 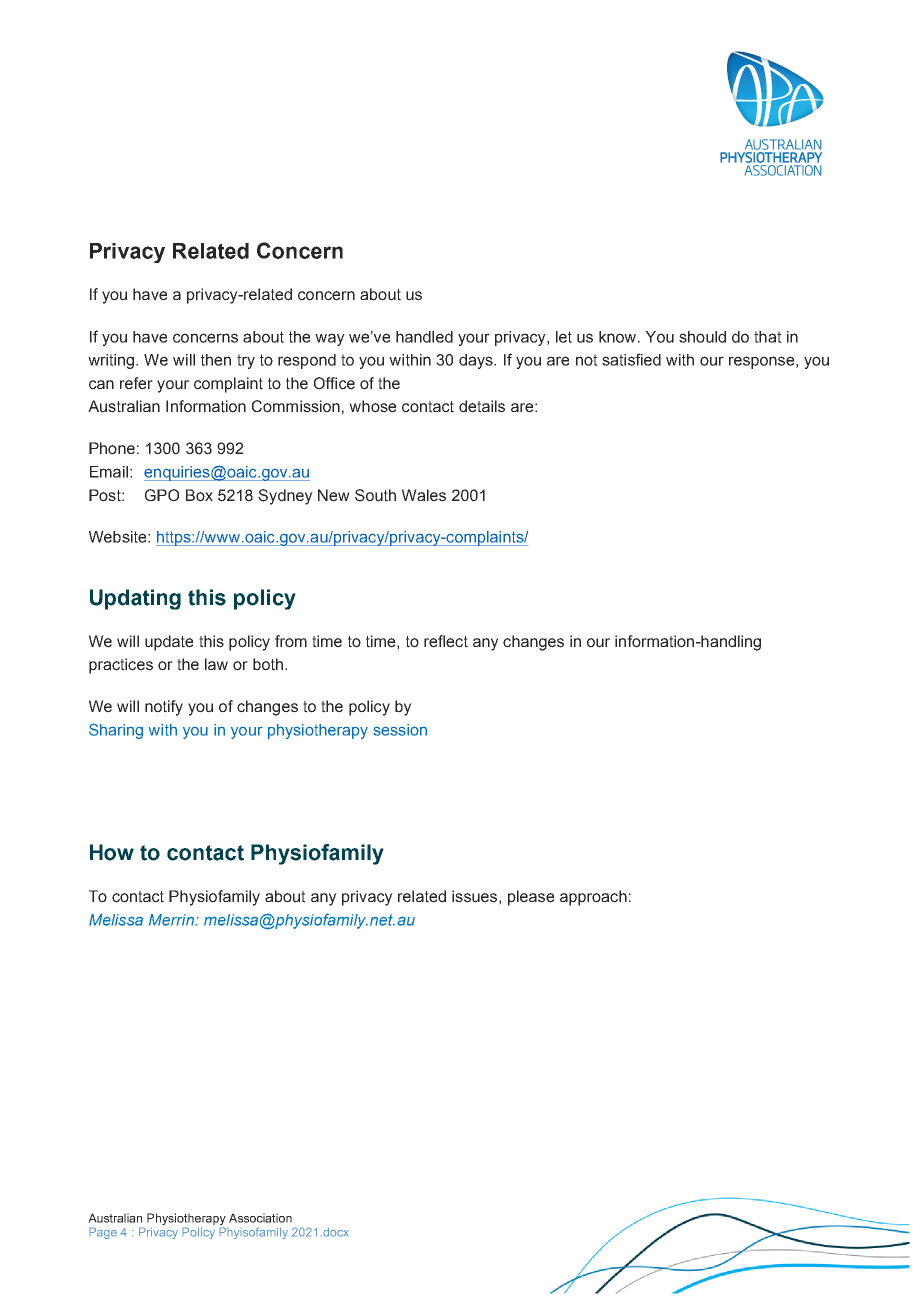 I want to click on handled, so click(x=424, y=337).
